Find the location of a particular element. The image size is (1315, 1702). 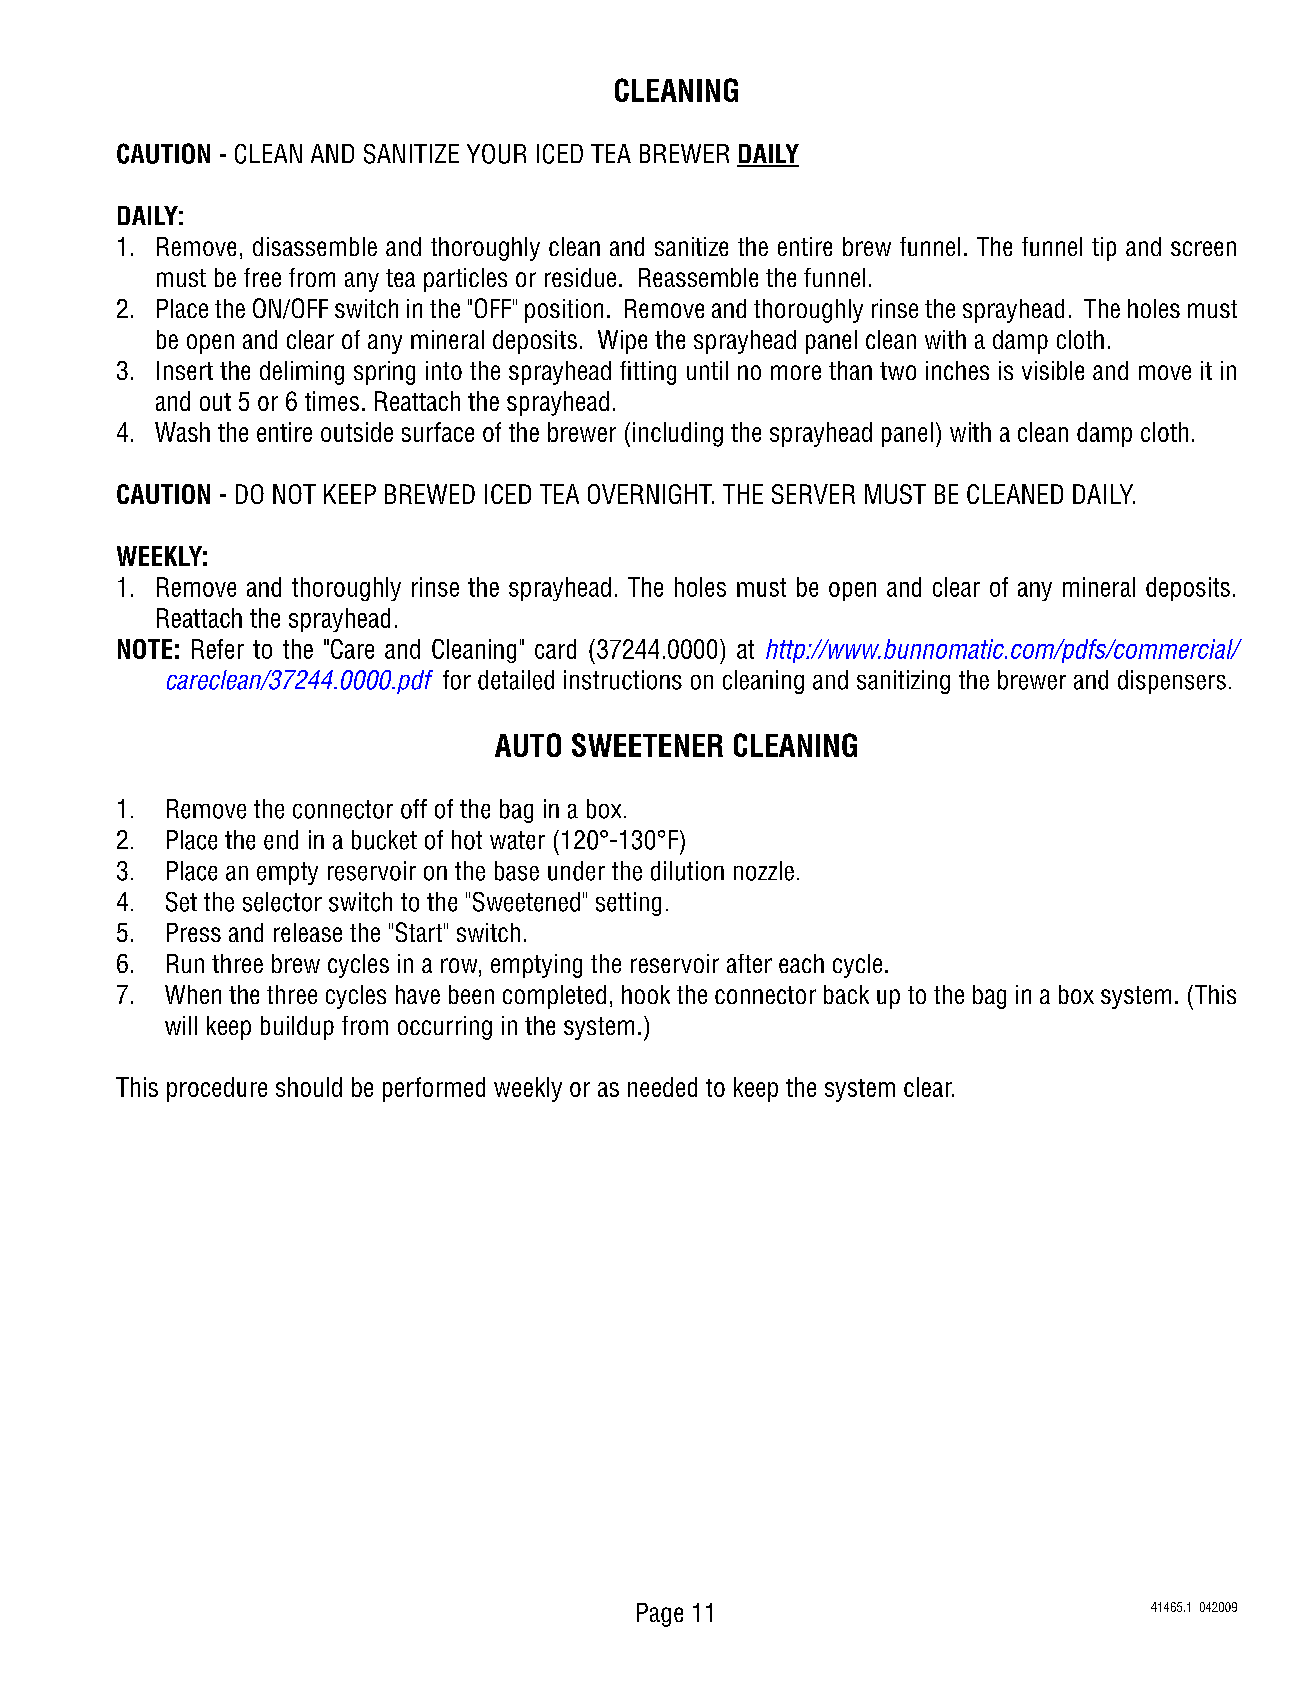

back is located at coordinates (846, 994).
